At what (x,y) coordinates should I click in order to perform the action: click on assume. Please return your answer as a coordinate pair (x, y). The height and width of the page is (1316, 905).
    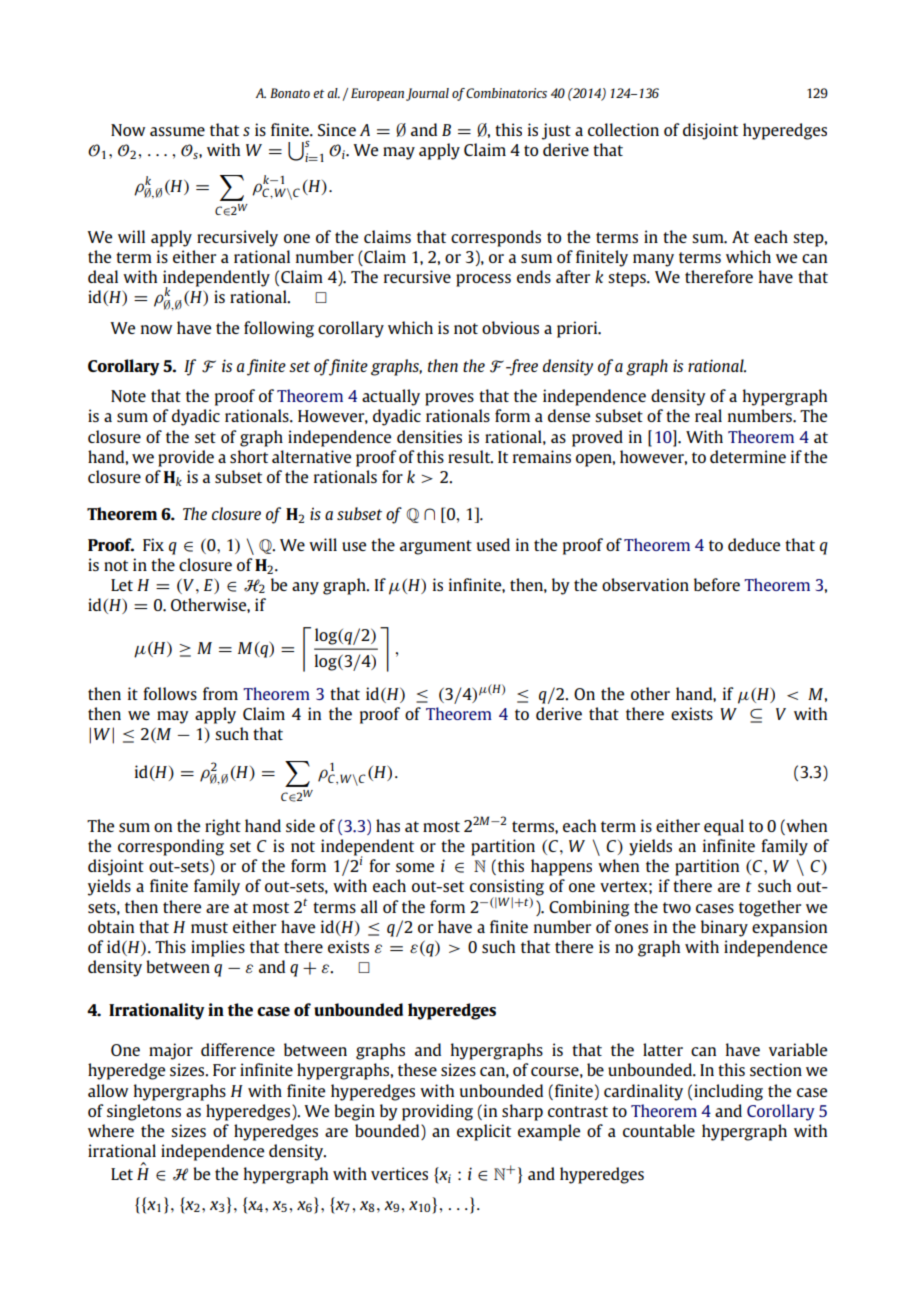
    Looking at the image, I should click on (177, 131).
